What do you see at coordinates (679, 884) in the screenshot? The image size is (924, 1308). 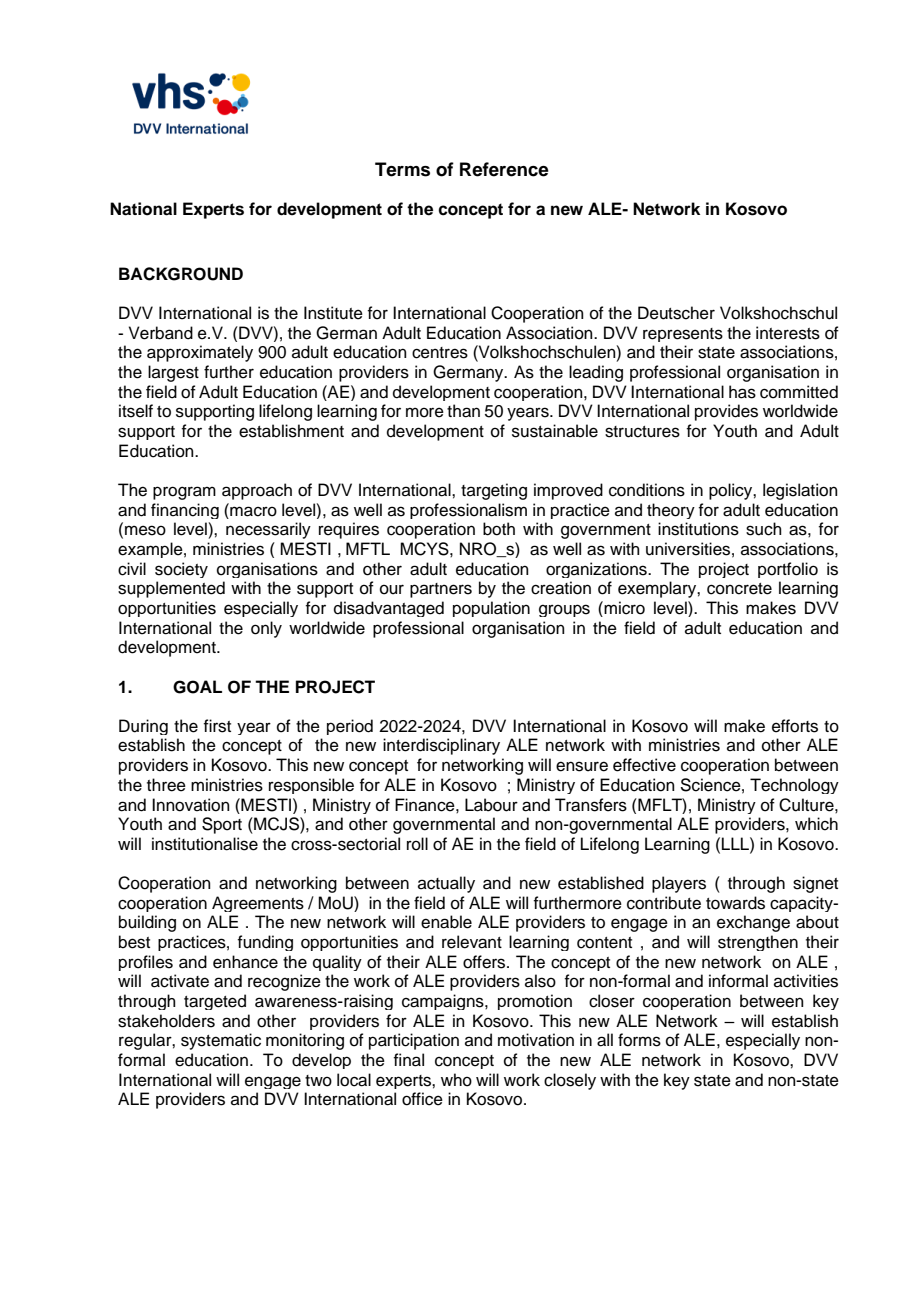 I see `players` at bounding box center [679, 884].
